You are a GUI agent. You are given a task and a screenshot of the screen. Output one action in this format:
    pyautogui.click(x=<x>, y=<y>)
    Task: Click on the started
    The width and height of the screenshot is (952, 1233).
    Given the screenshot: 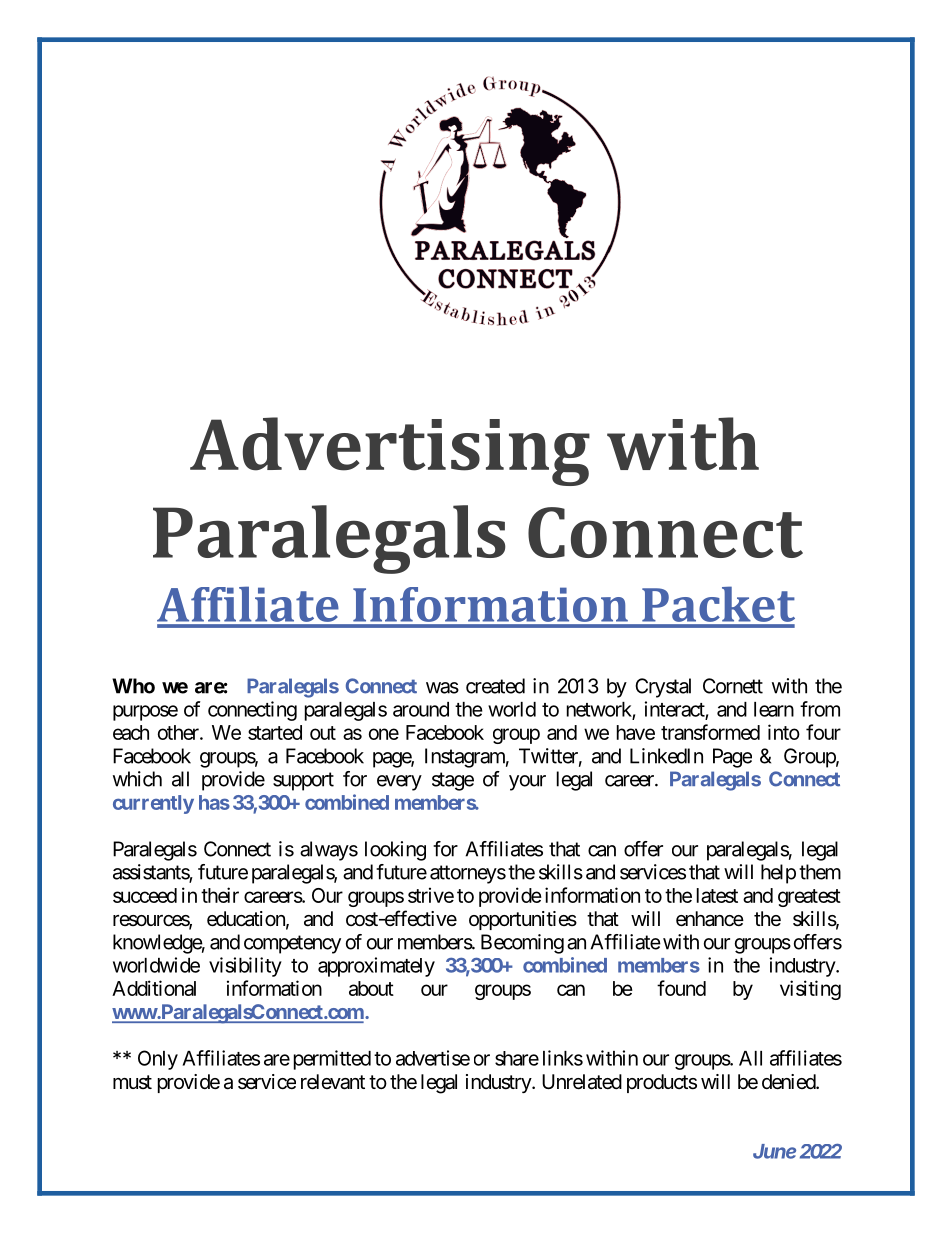 What is the action you would take?
    pyautogui.click(x=275, y=732)
